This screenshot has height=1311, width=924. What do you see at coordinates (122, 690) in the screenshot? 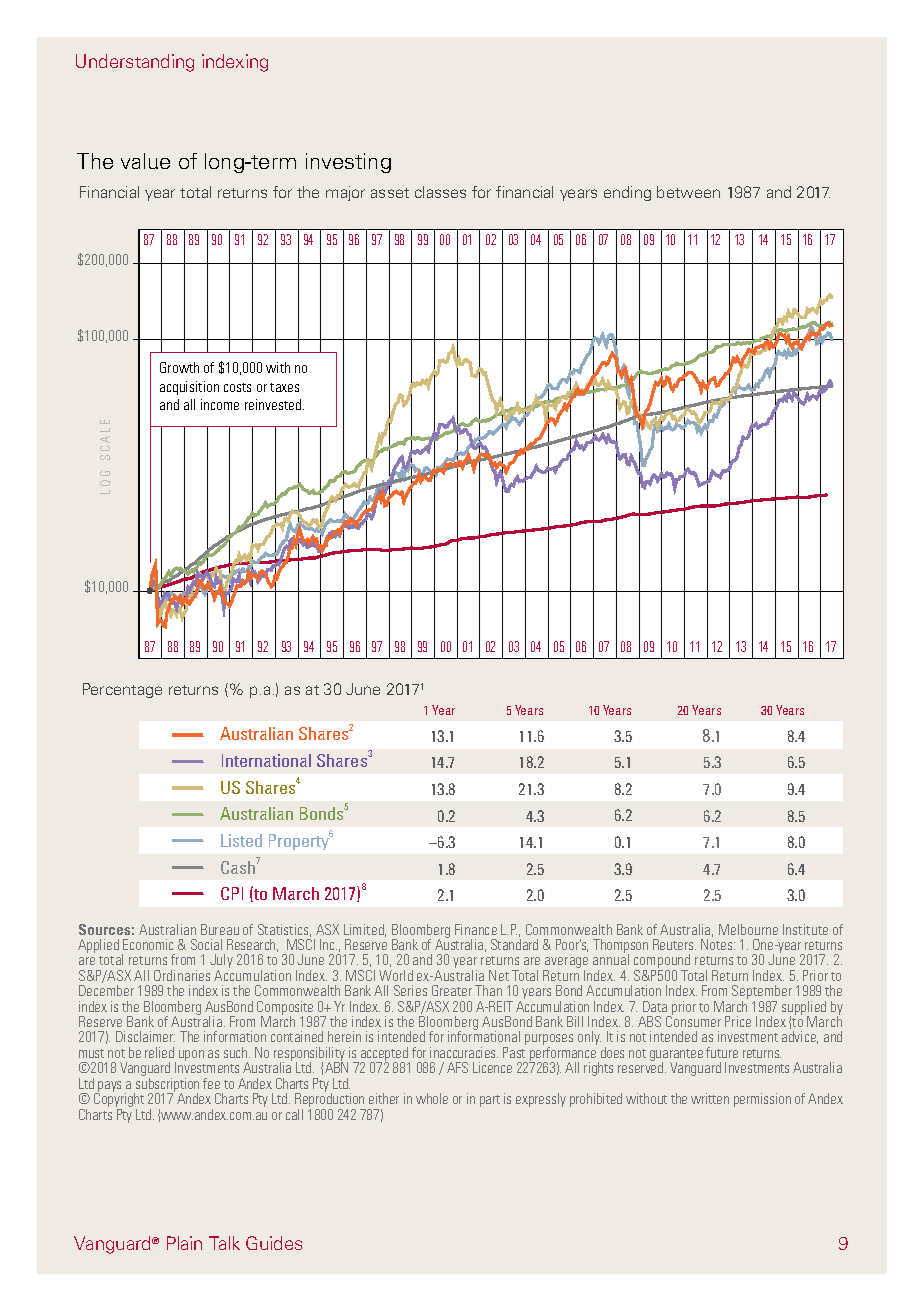
I see `Percentage` at bounding box center [122, 690].
